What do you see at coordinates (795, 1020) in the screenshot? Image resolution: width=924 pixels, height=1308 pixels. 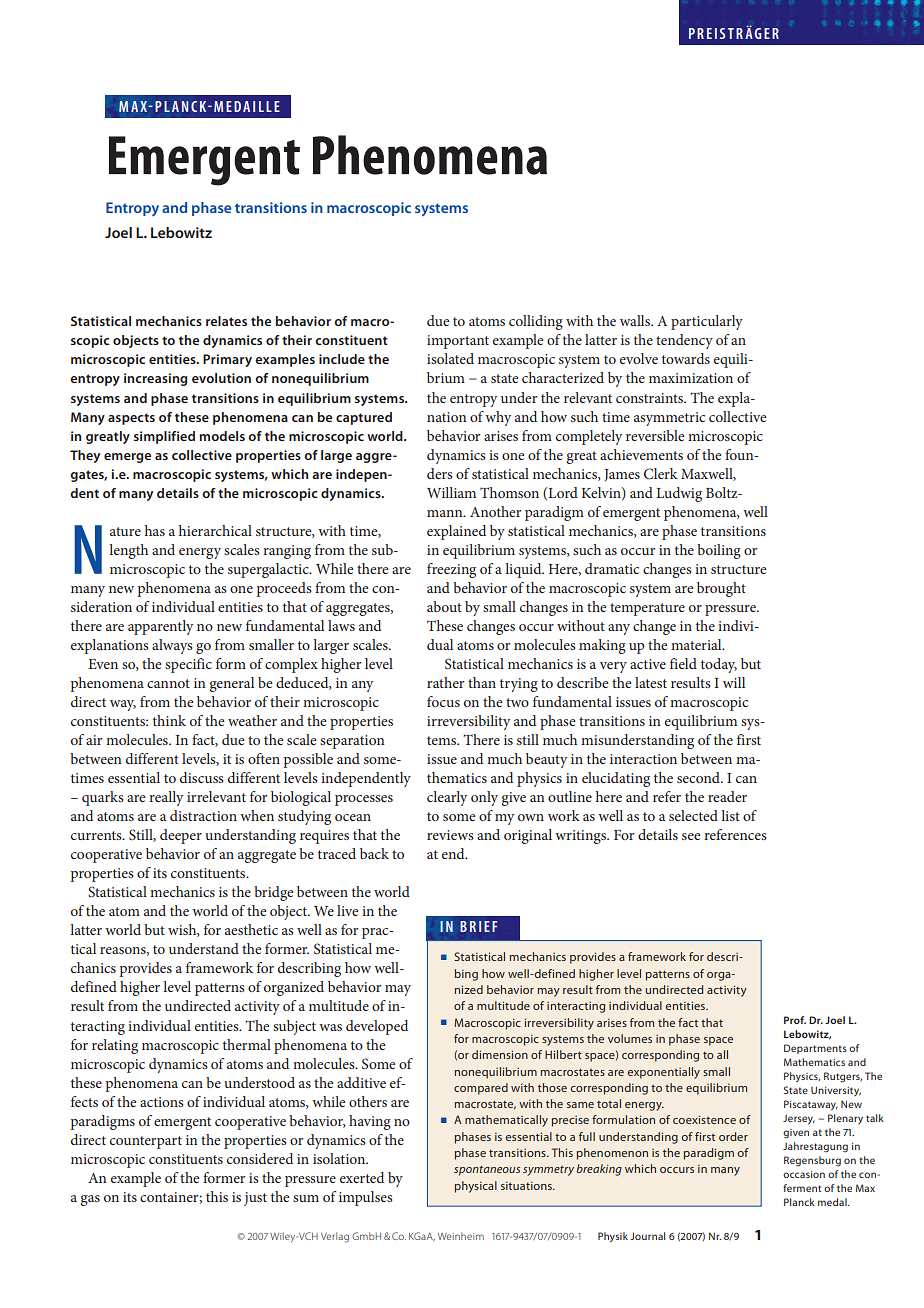 I see `Prof` at bounding box center [795, 1020].
